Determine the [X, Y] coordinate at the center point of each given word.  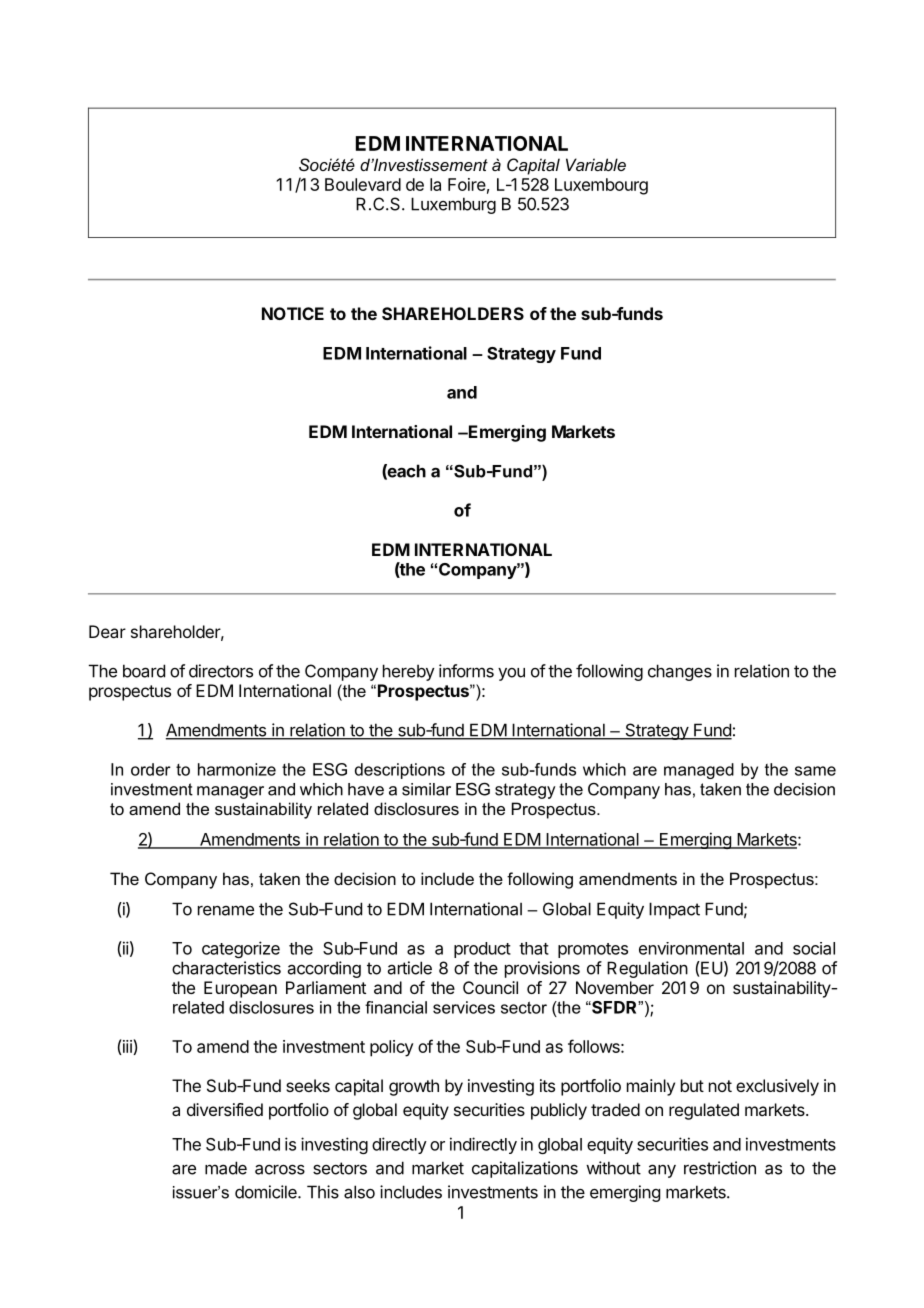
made [226, 1168]
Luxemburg [453, 205]
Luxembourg [601, 186]
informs [466, 671]
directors [221, 671]
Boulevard [363, 184]
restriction [720, 1168]
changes [680, 672]
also [359, 1192]
